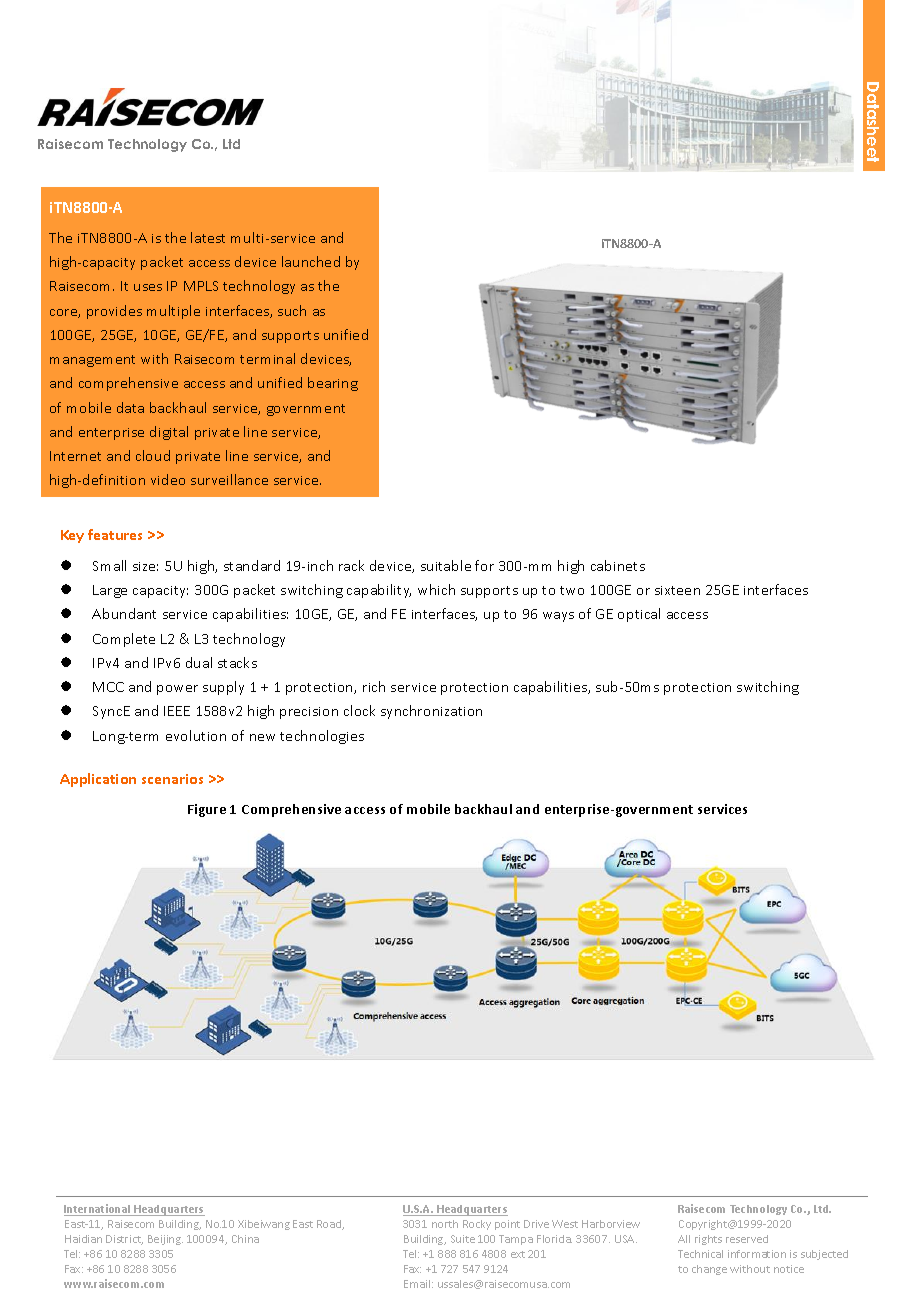 The image size is (924, 1308). What do you see at coordinates (148, 287) in the document?
I see `uses` at bounding box center [148, 287].
